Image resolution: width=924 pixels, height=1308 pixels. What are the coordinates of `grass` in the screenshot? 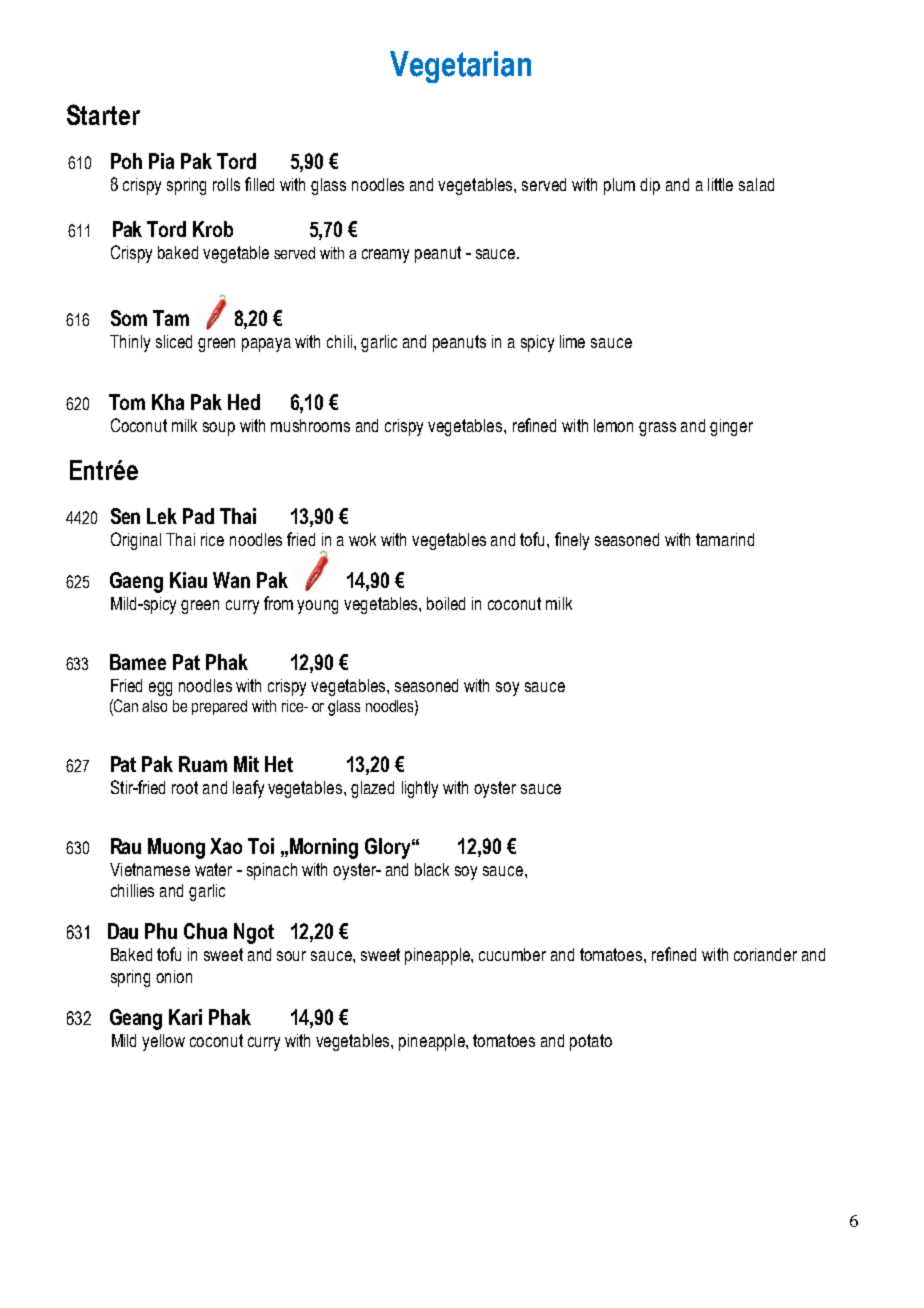 It's located at (657, 429).
